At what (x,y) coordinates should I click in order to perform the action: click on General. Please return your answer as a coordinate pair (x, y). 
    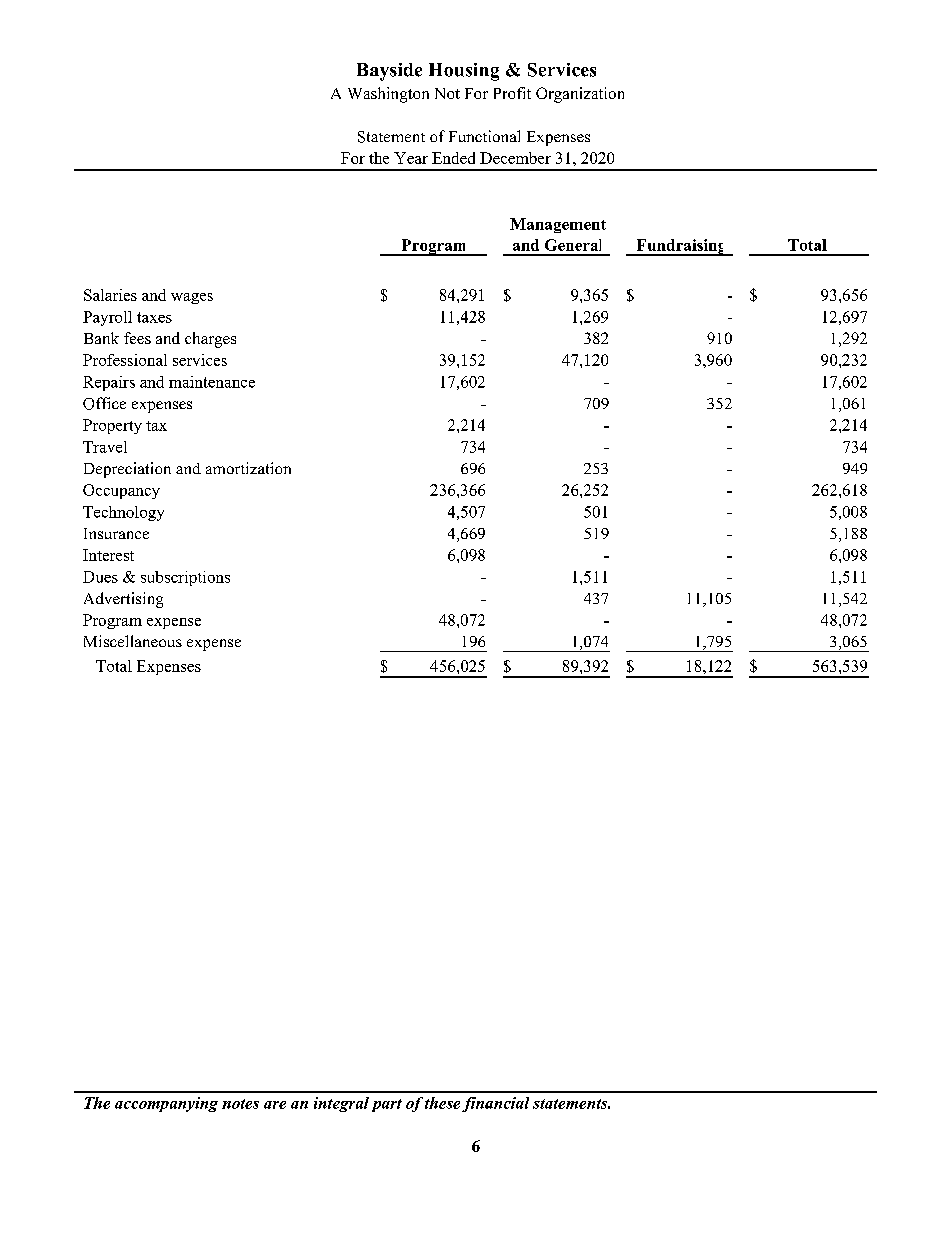
    Looking at the image, I should click on (573, 245).
